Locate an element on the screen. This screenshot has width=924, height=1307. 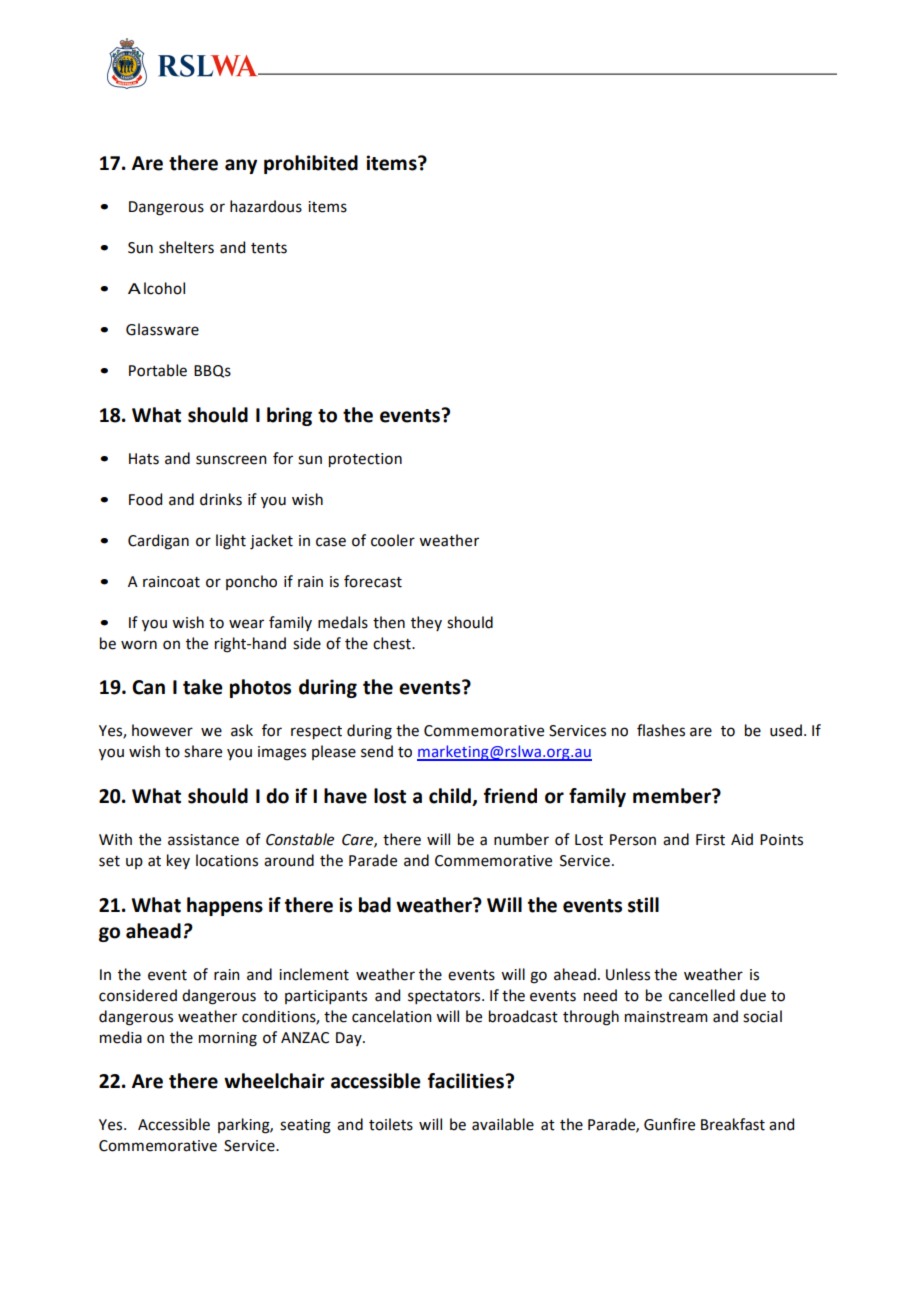
wheelchair is located at coordinates (274, 1081).
